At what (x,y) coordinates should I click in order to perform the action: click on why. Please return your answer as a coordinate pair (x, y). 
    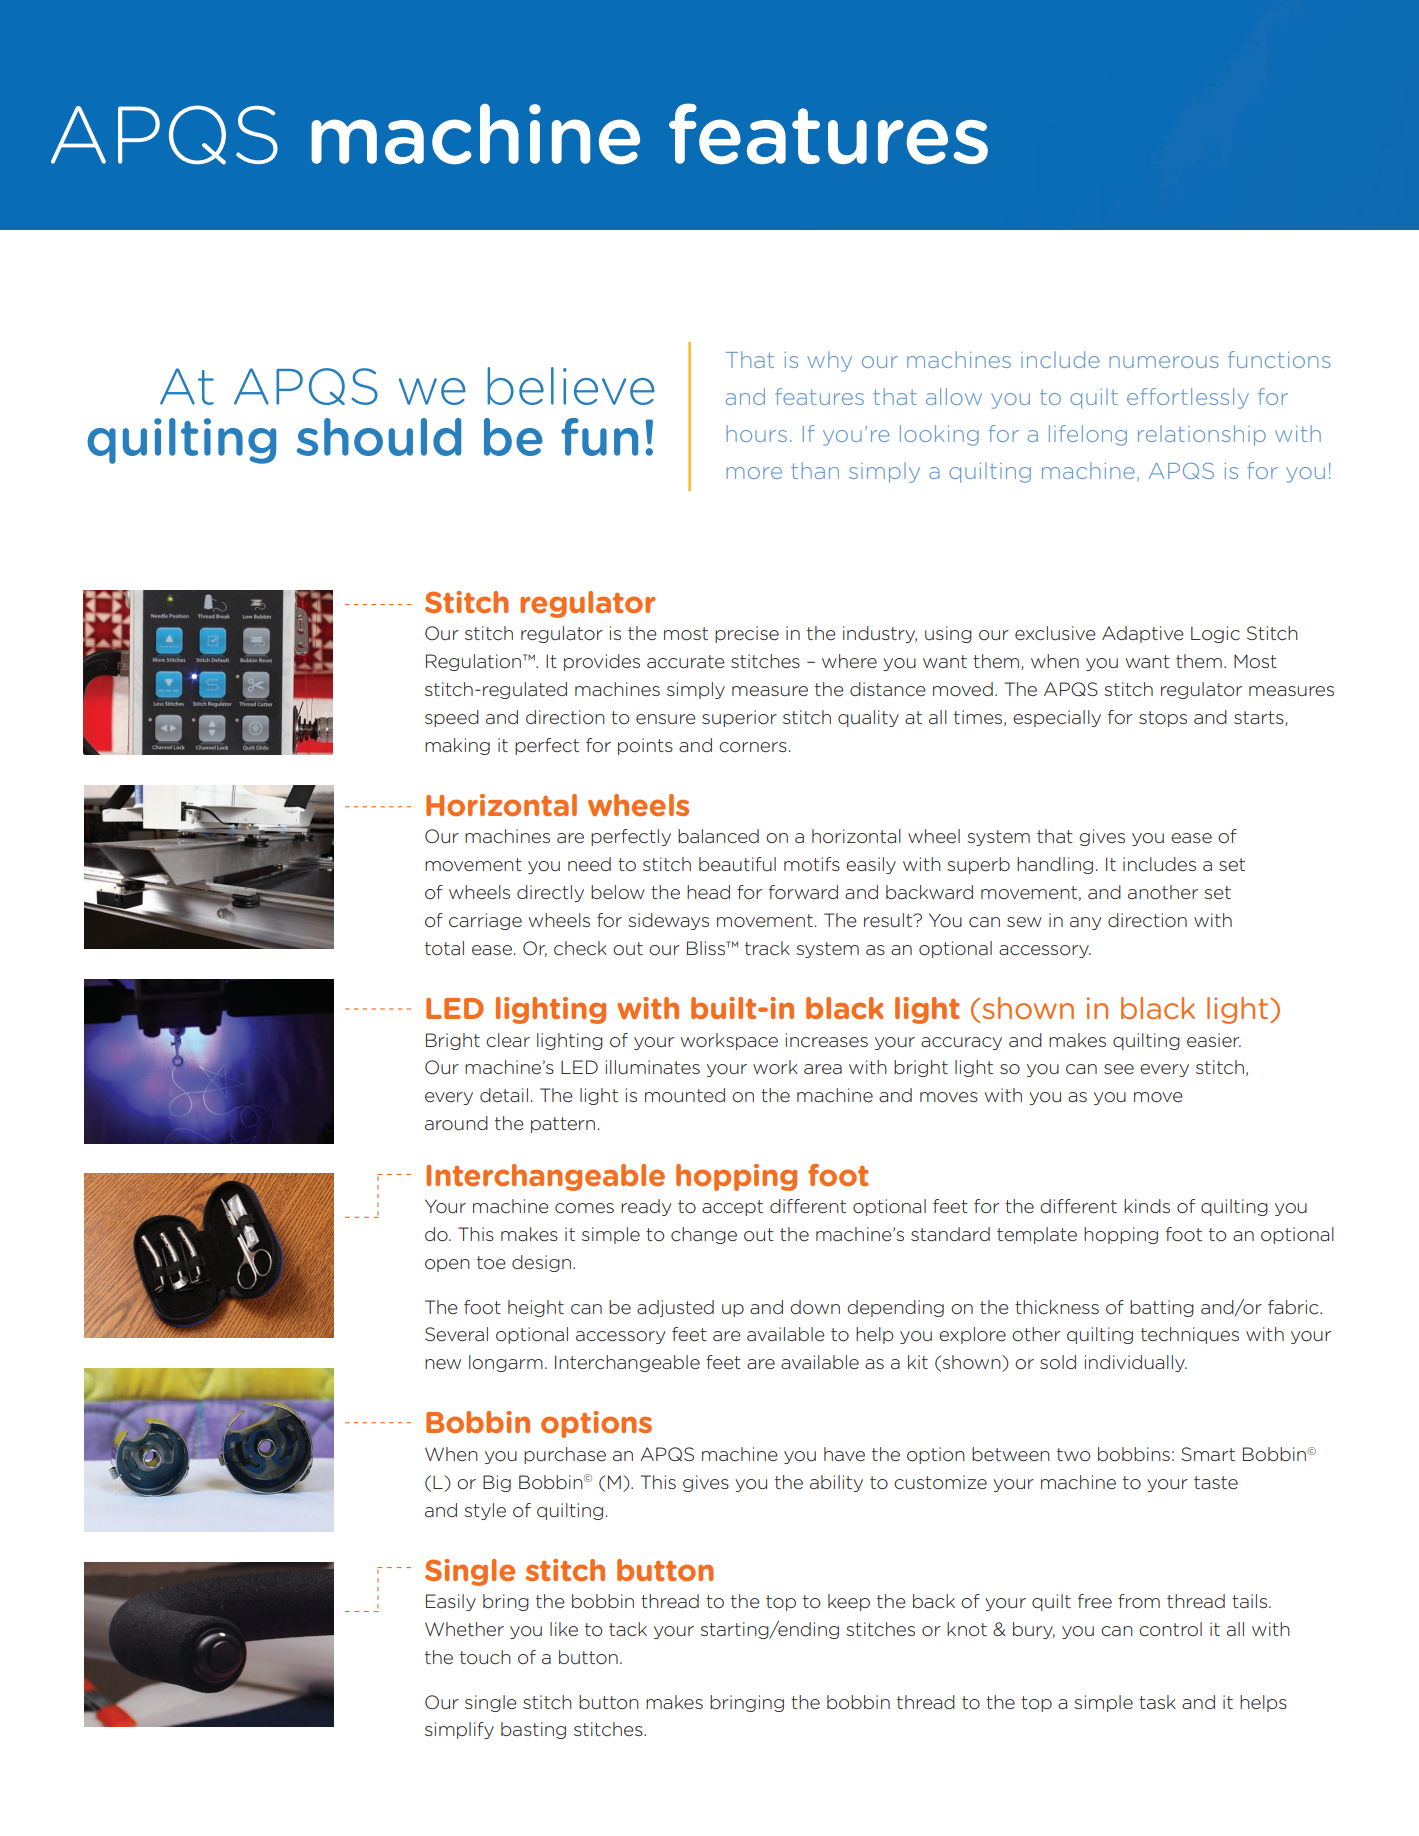
    Looking at the image, I should click on (830, 361).
